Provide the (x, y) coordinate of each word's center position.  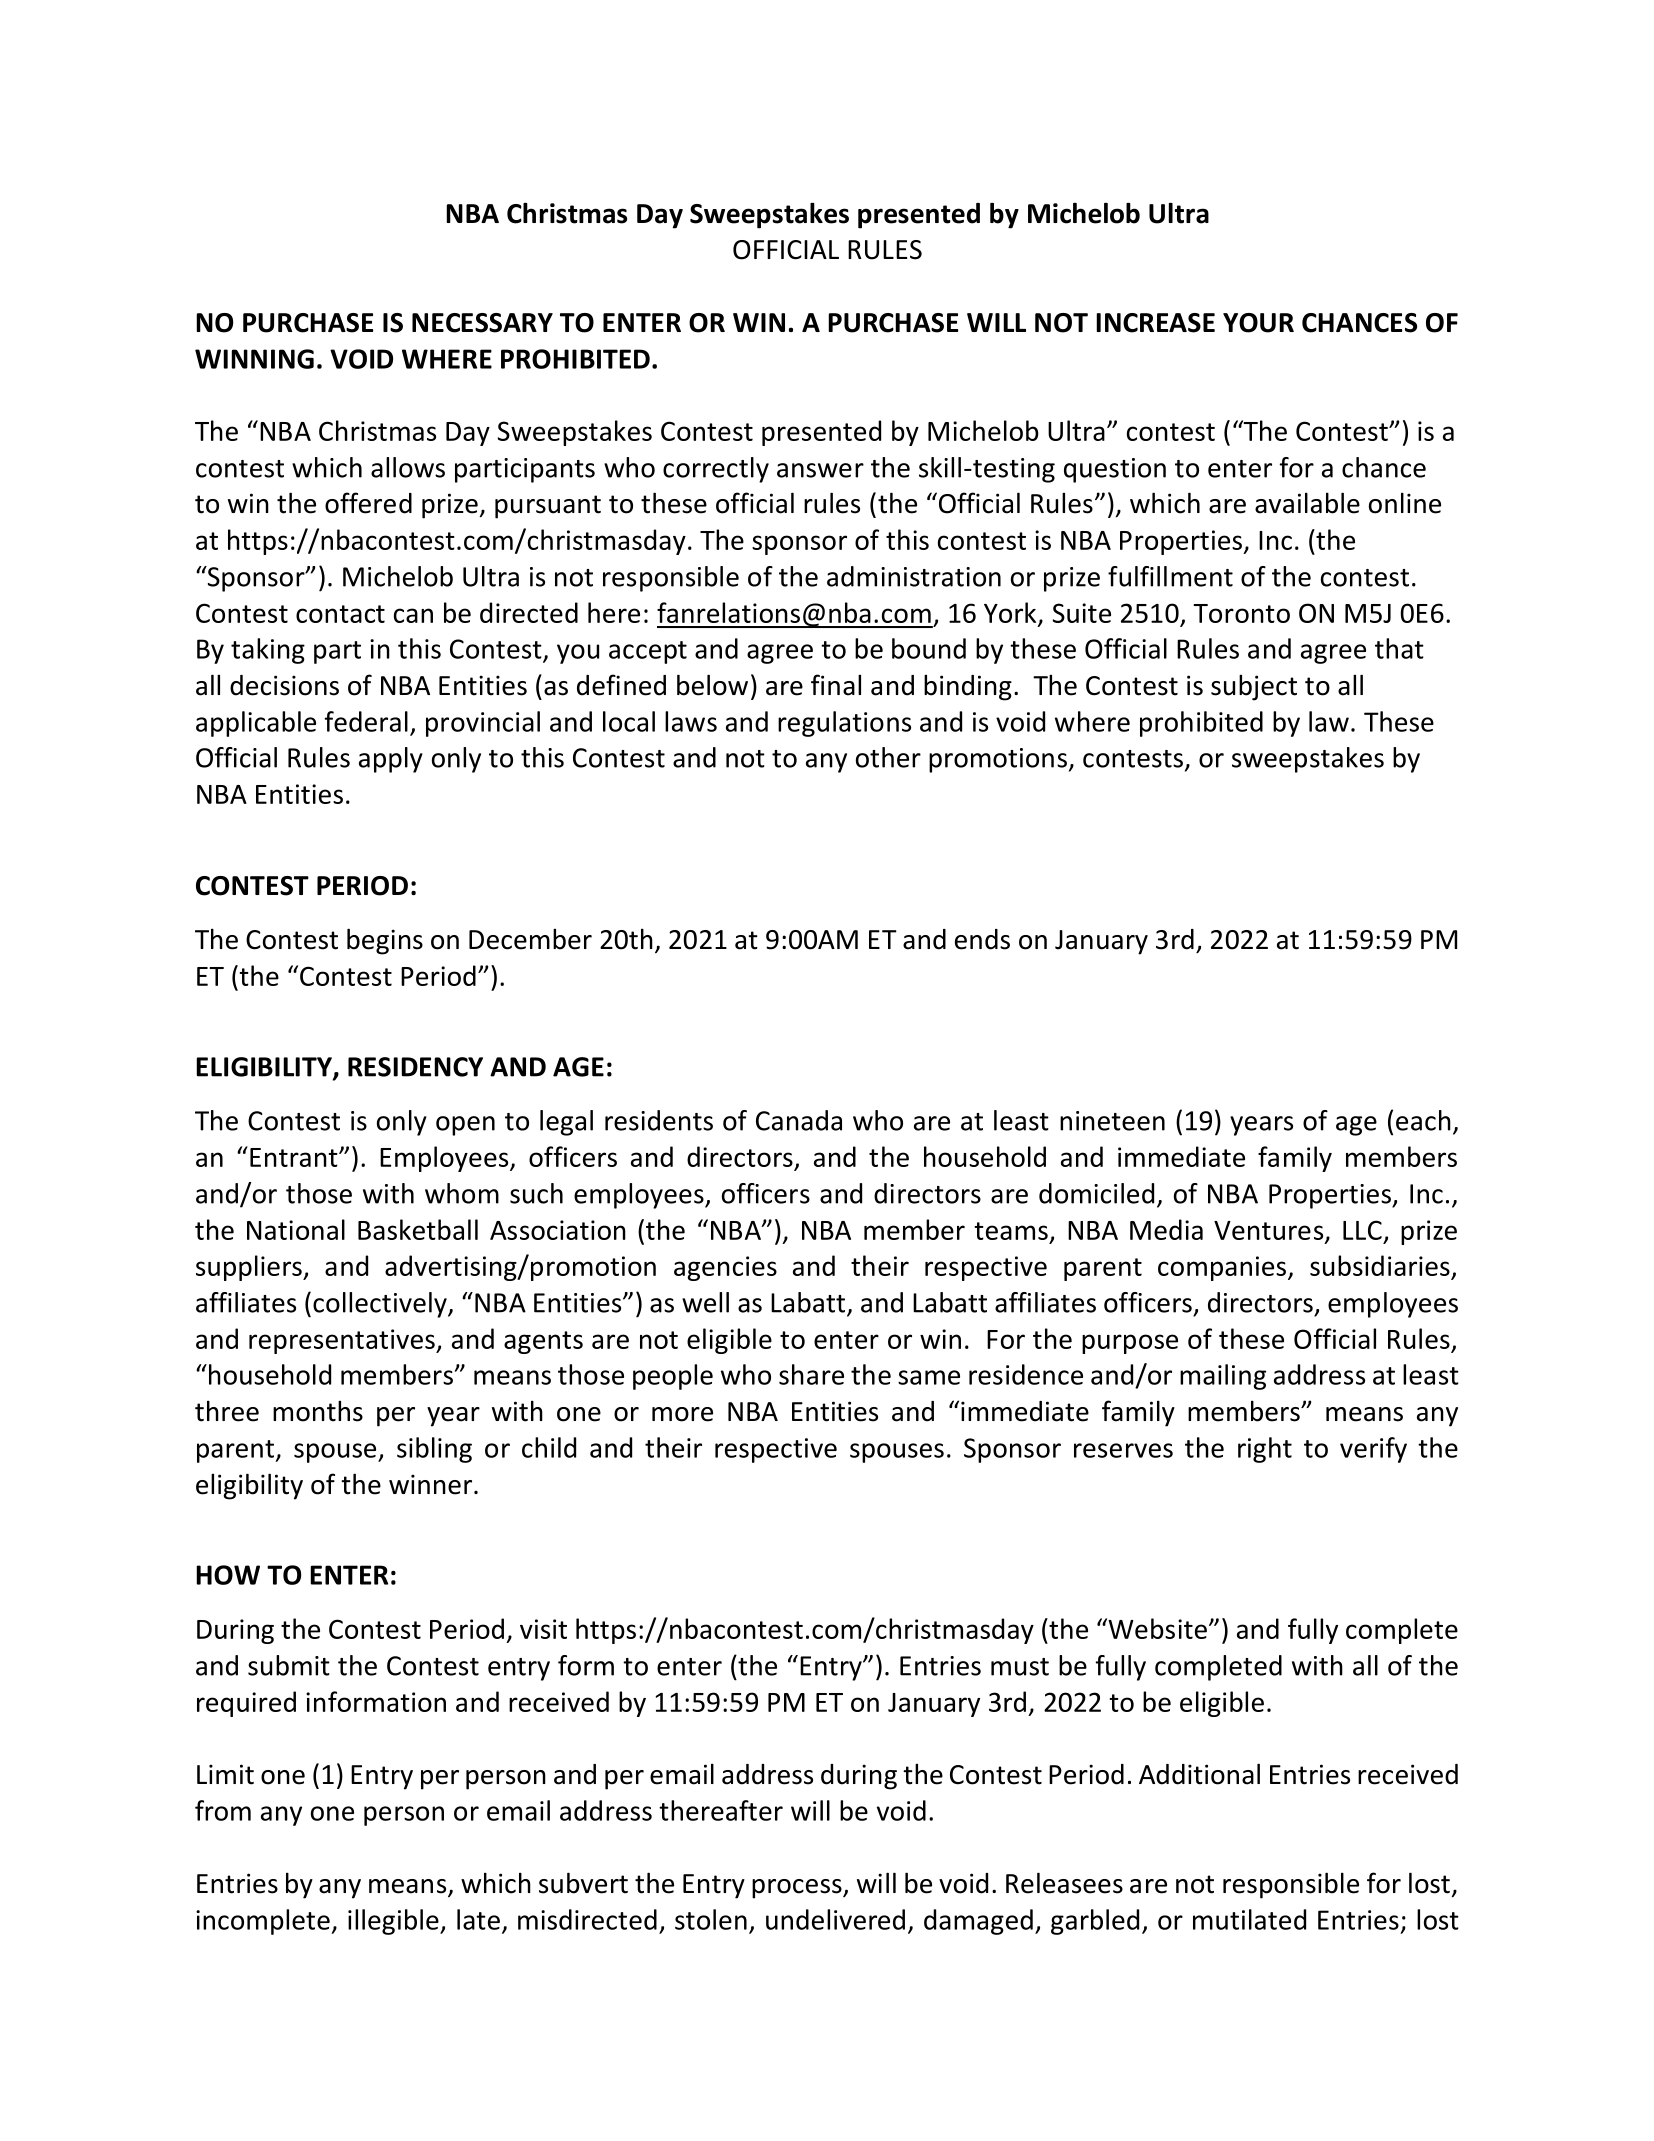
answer (820, 470)
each (1423, 1120)
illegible (394, 1922)
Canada (799, 1120)
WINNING (254, 359)
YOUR (1258, 323)
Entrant (295, 1157)
